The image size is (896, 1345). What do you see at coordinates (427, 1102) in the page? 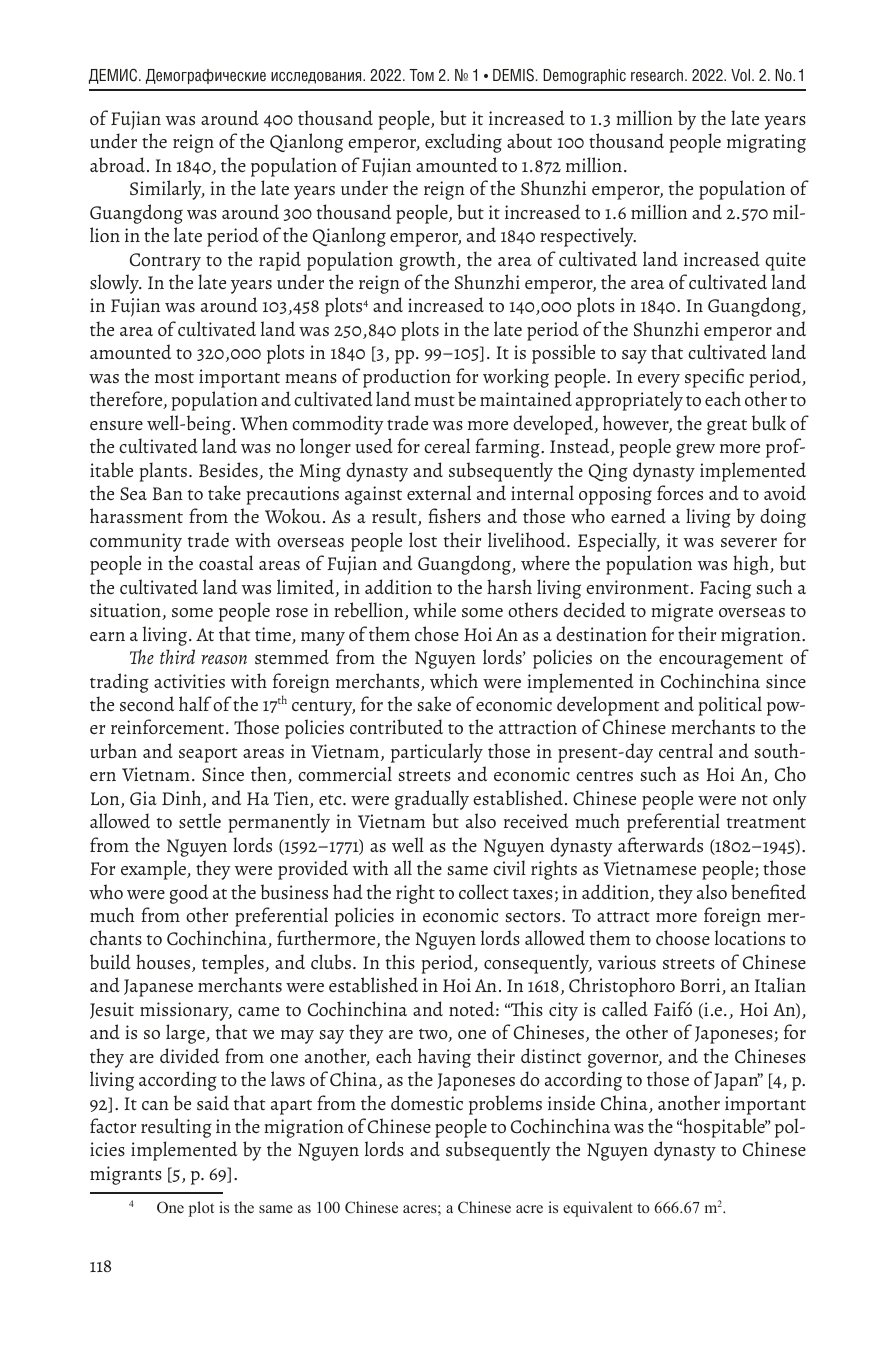
I see `domestic` at bounding box center [427, 1102].
